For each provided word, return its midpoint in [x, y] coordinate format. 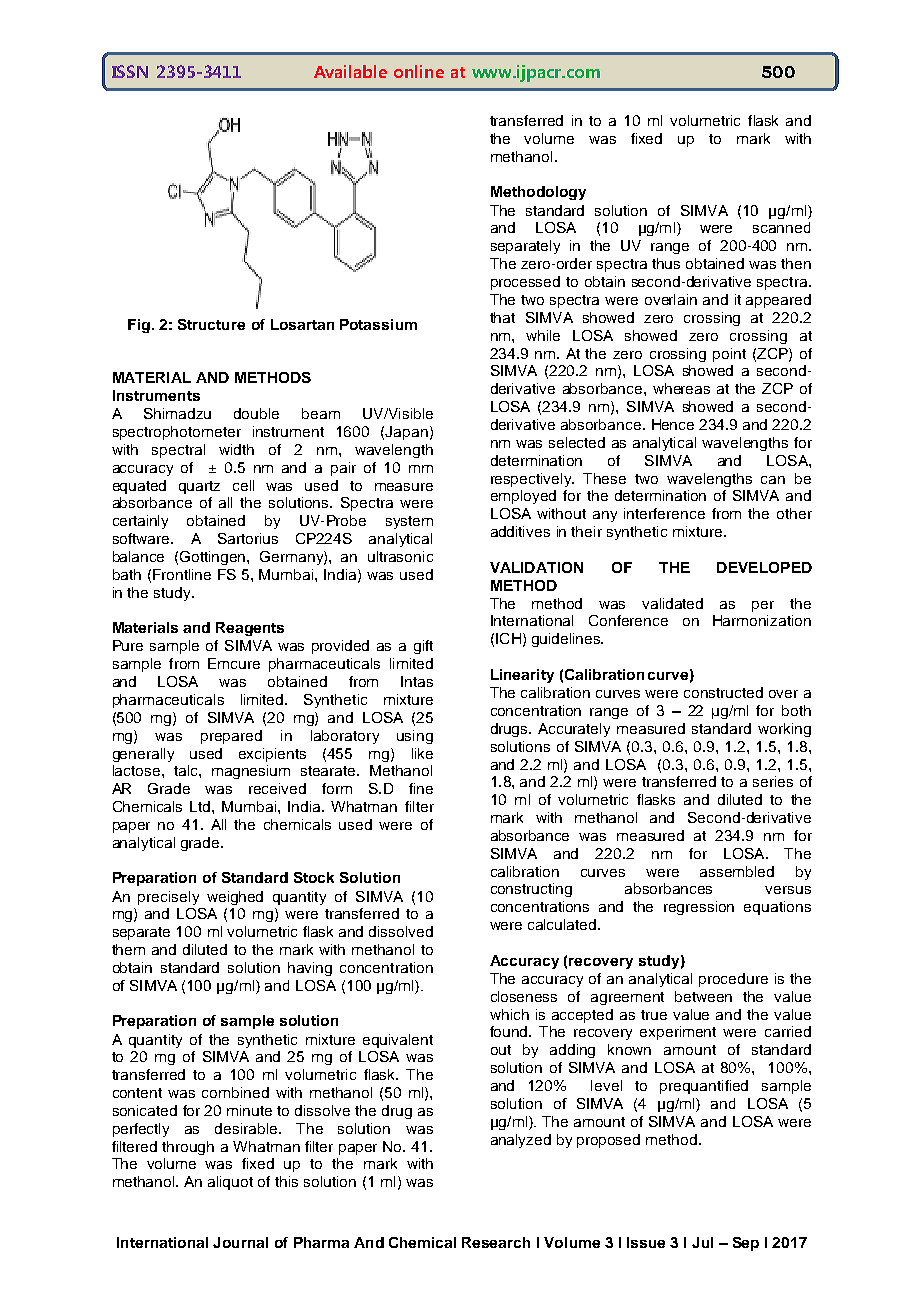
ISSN [130, 71]
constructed [723, 692]
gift [423, 647]
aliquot [230, 1183]
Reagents [250, 629]
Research [496, 1242]
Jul [702, 1242]
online [419, 71]
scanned [781, 227]
